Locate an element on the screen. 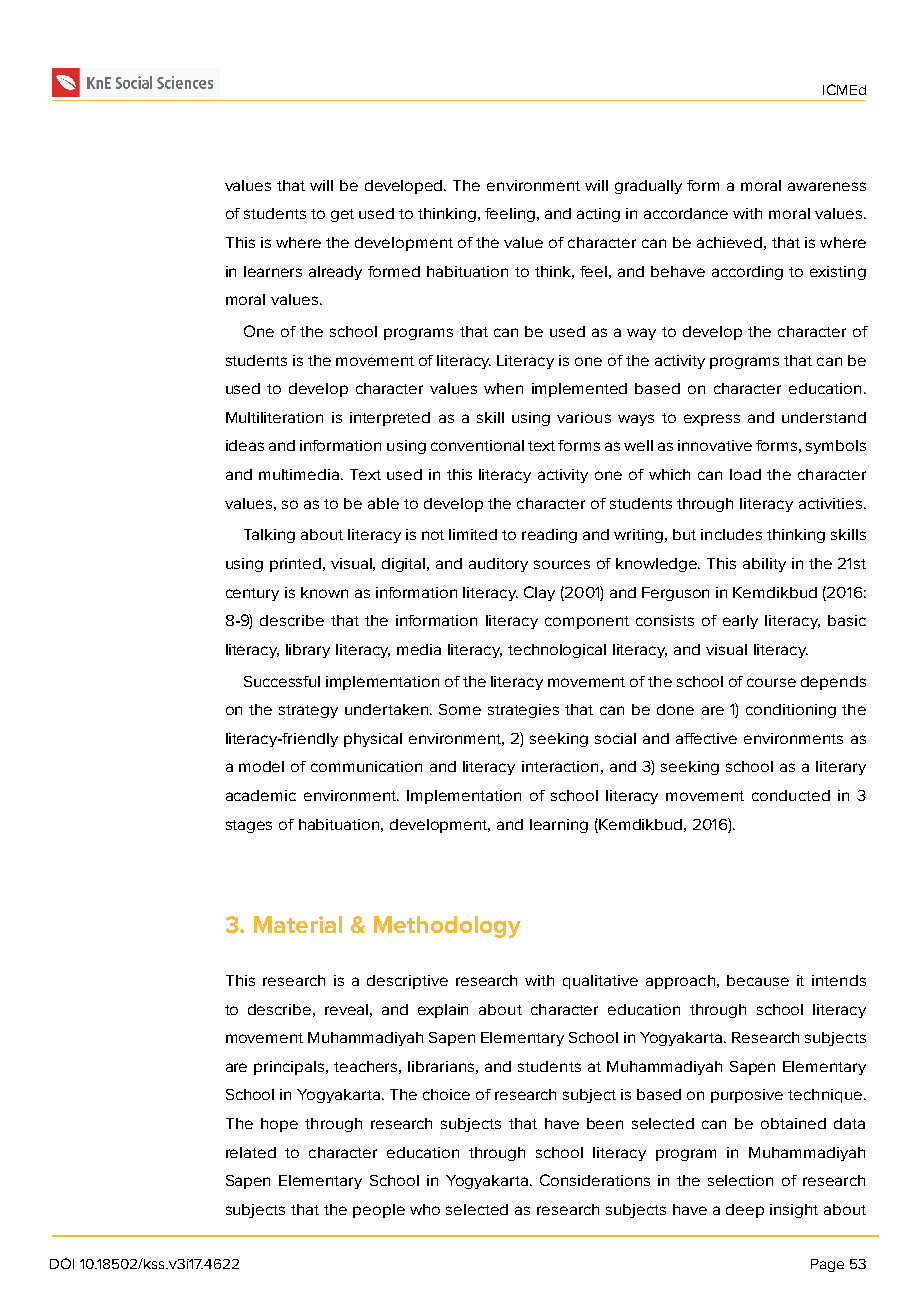 The height and width of the screenshot is (1307, 924). DOI is located at coordinates (62, 1263).
